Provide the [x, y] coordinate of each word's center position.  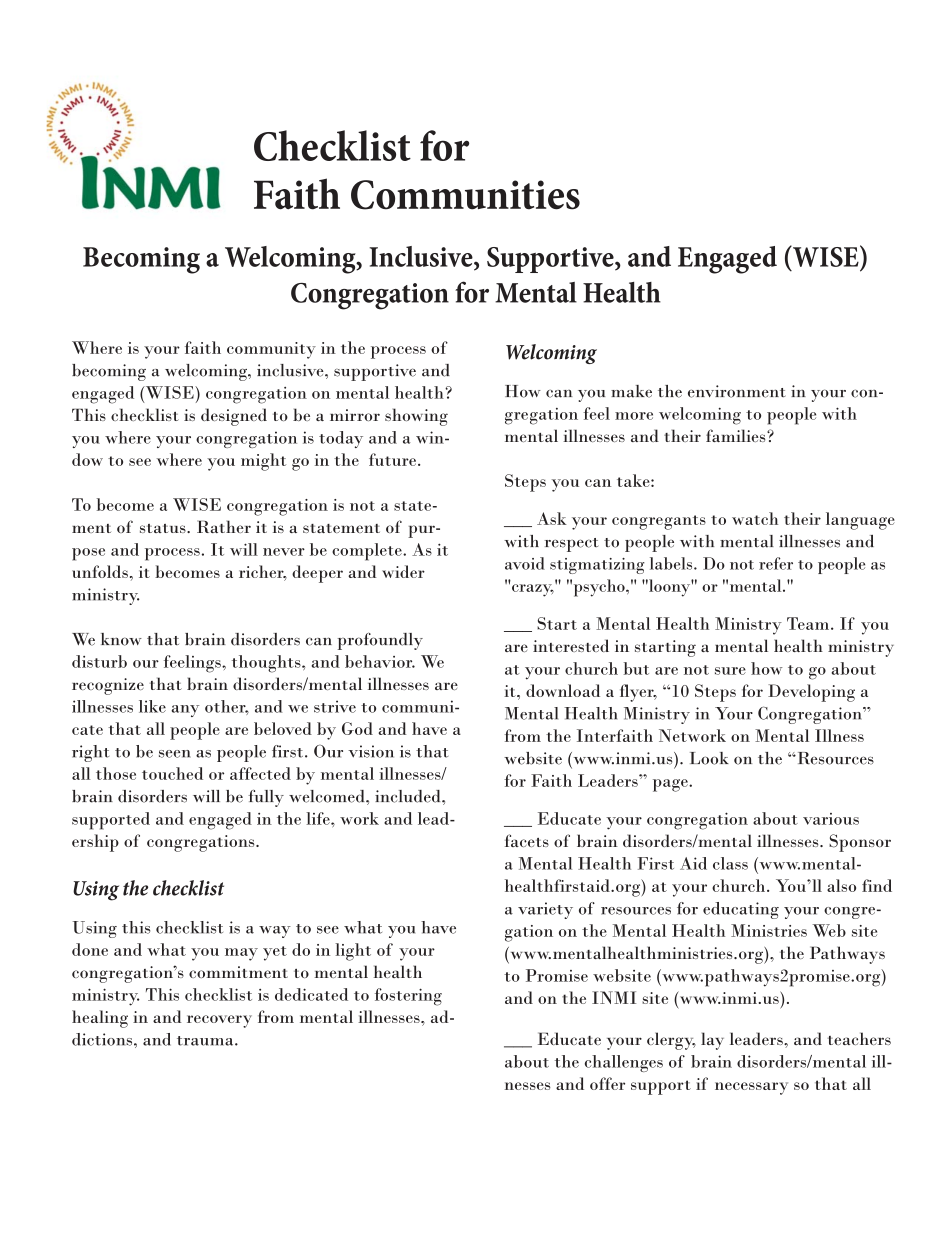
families [737, 435]
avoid [525, 563]
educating [741, 910]
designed [234, 417]
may [241, 954]
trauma [206, 1041]
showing [416, 417]
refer [776, 563]
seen [175, 754]
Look [709, 758]
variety [545, 910]
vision [371, 751]
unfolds [100, 571]
